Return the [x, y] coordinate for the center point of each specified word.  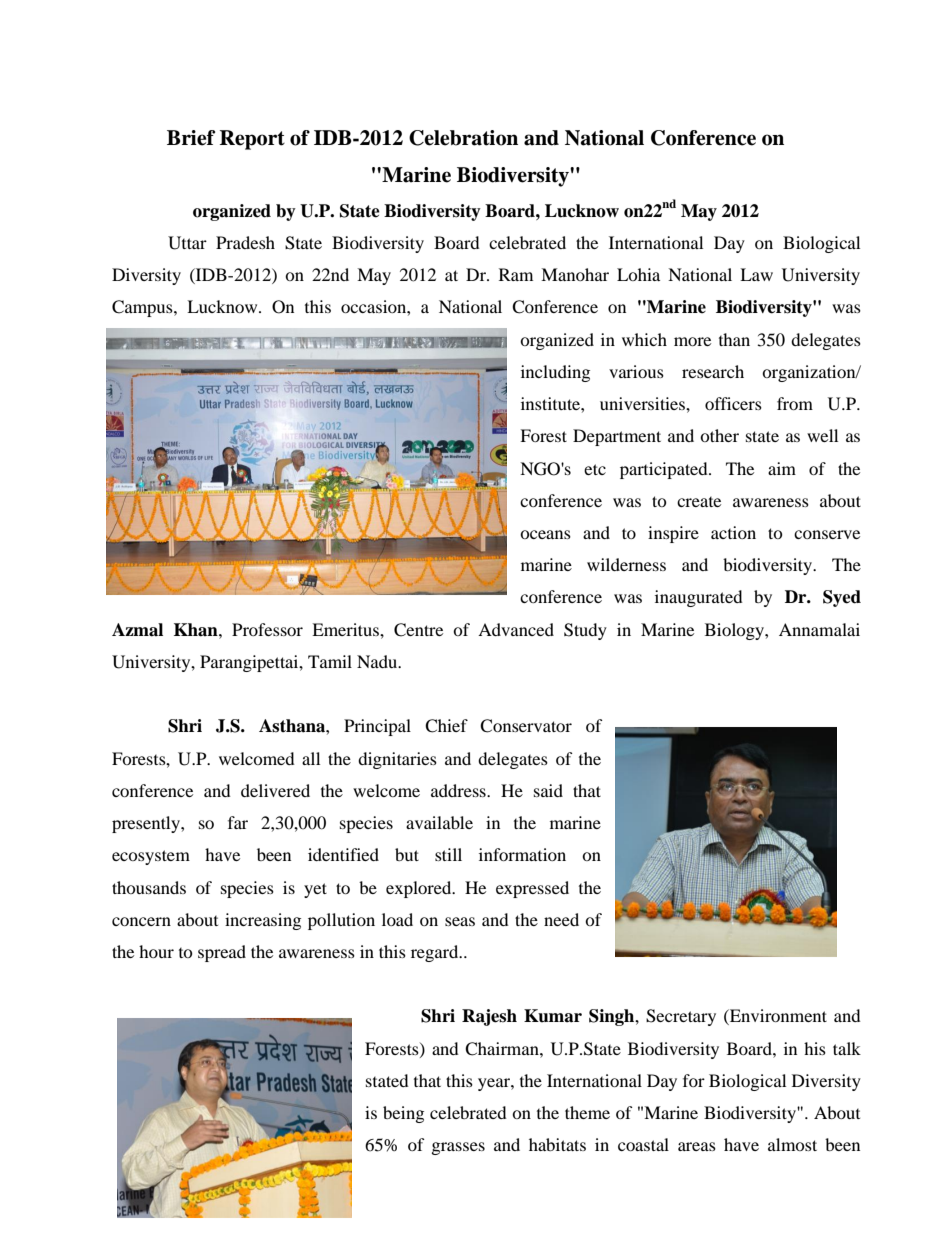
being [403, 1114]
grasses [458, 1148]
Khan [197, 630]
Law [756, 274]
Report [252, 140]
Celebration [463, 138]
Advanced [516, 629]
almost [792, 1144]
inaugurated [699, 598]
